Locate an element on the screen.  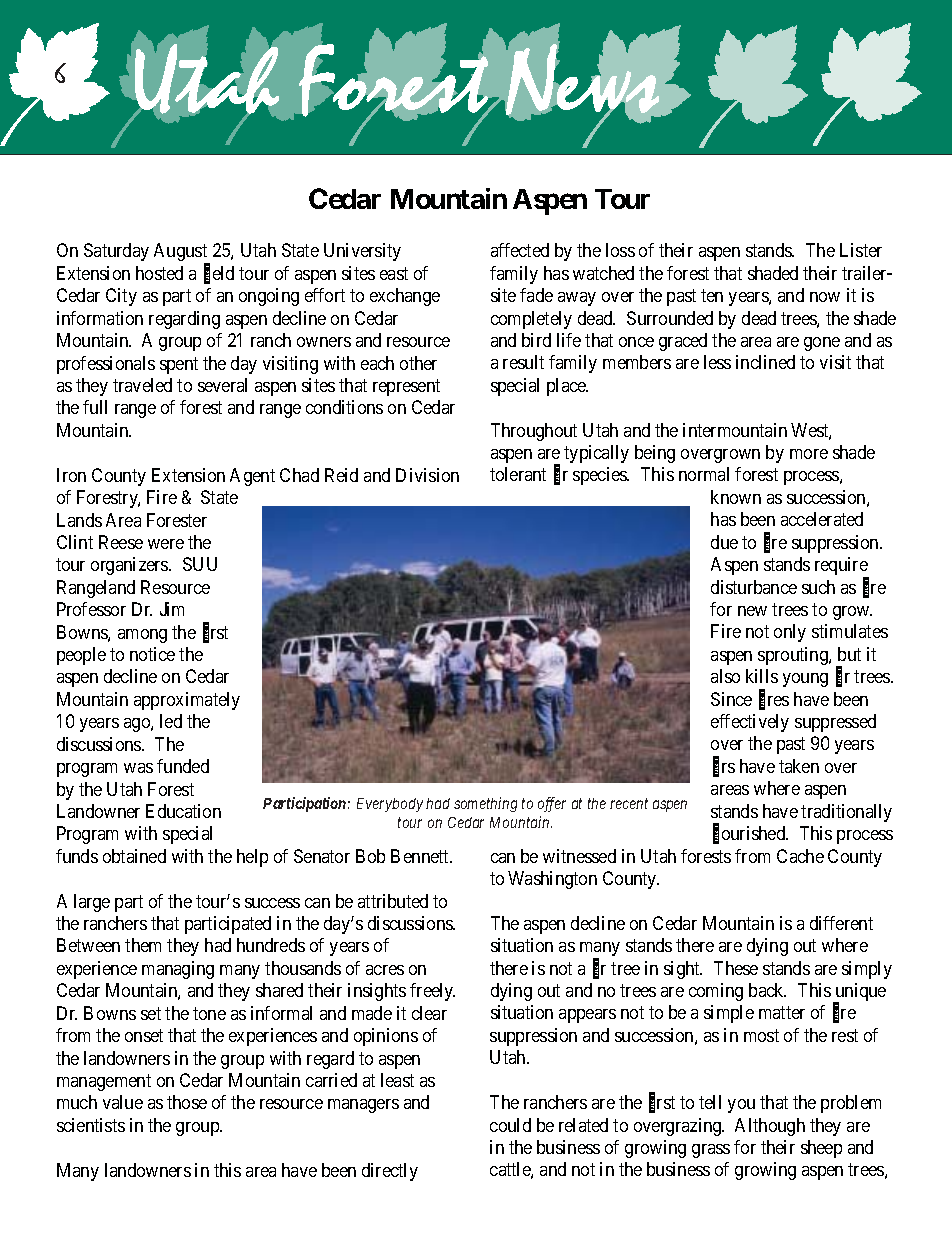
hosted is located at coordinates (159, 273).
